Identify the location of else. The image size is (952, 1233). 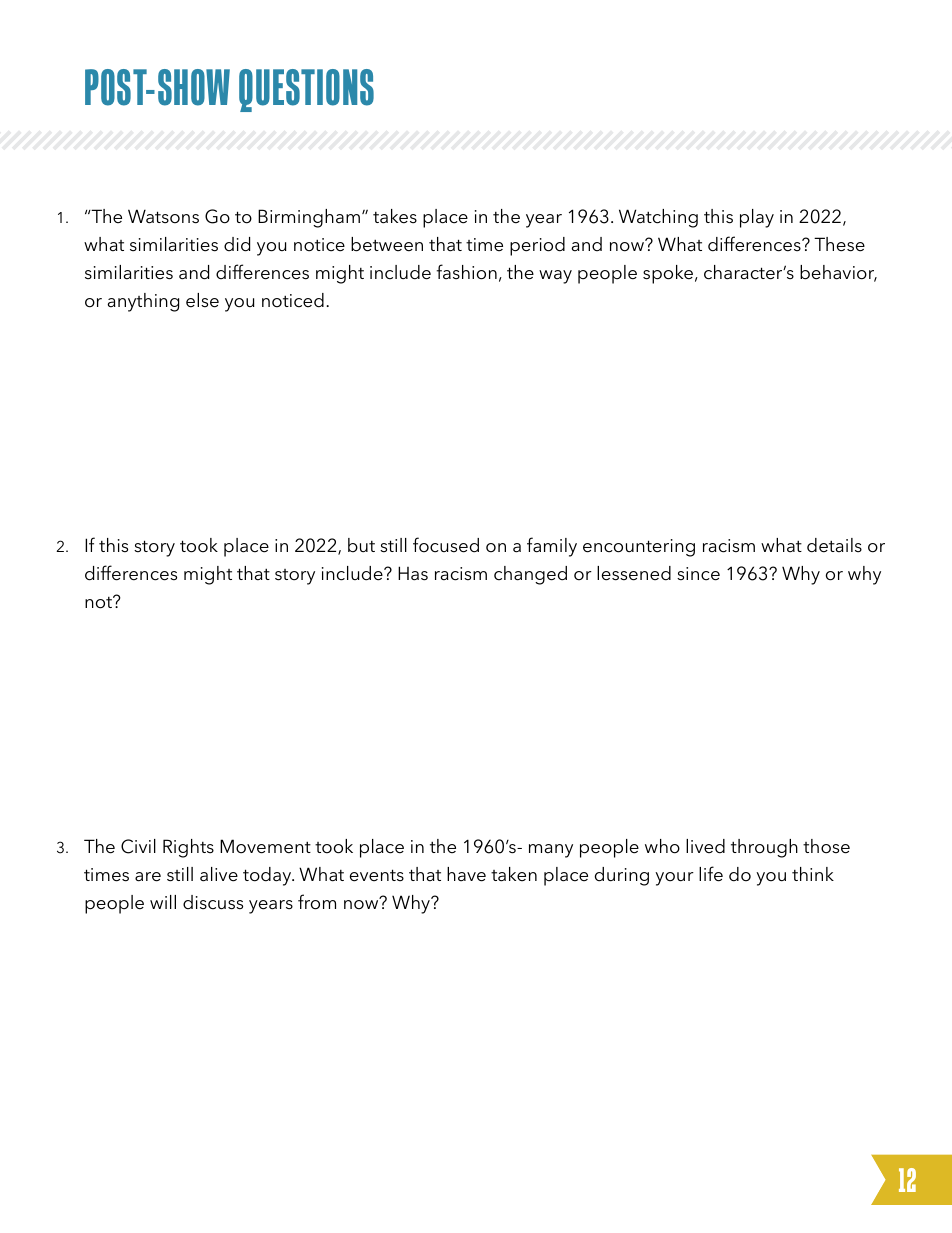
(202, 300).
